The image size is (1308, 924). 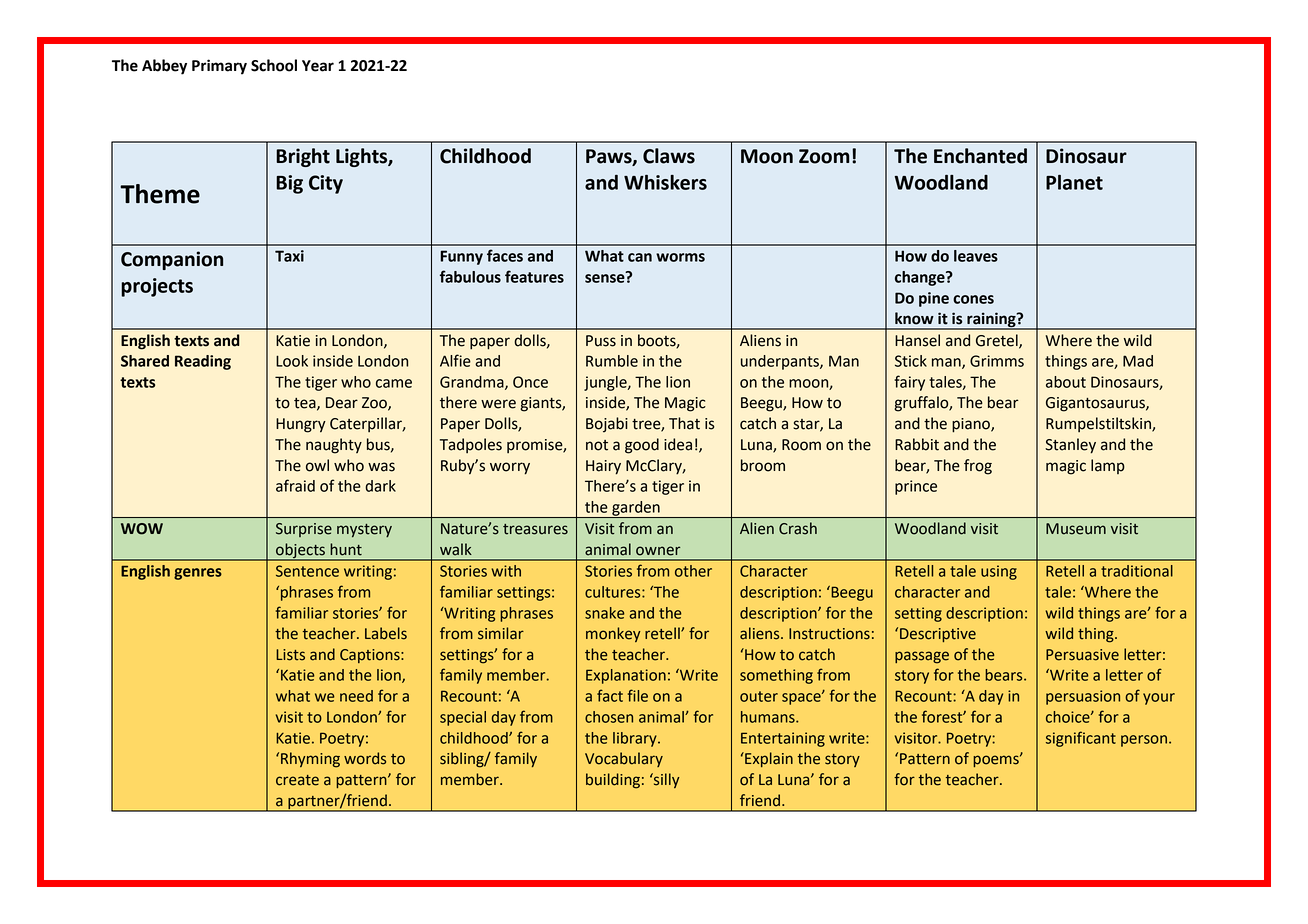 What do you see at coordinates (1070, 446) in the screenshot?
I see `Stanley` at bounding box center [1070, 446].
